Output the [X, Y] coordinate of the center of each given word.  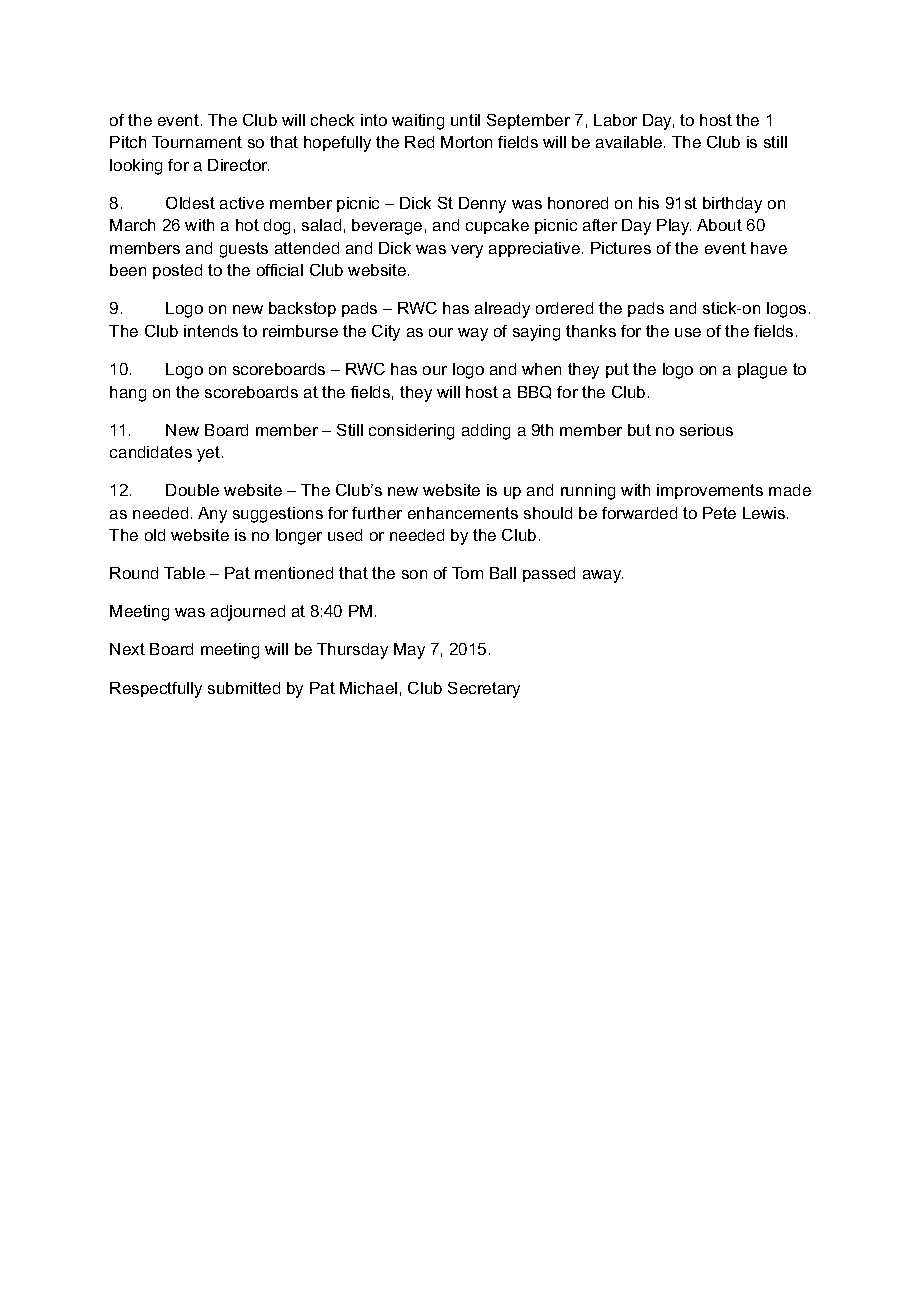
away [603, 576]
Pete [719, 513]
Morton [466, 142]
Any [212, 515]
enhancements [463, 513]
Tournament [197, 142]
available [630, 142]
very [467, 251]
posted [177, 271]
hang [128, 394]
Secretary [484, 690]
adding [486, 432]
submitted [244, 688]
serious [706, 430]
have [769, 248]
